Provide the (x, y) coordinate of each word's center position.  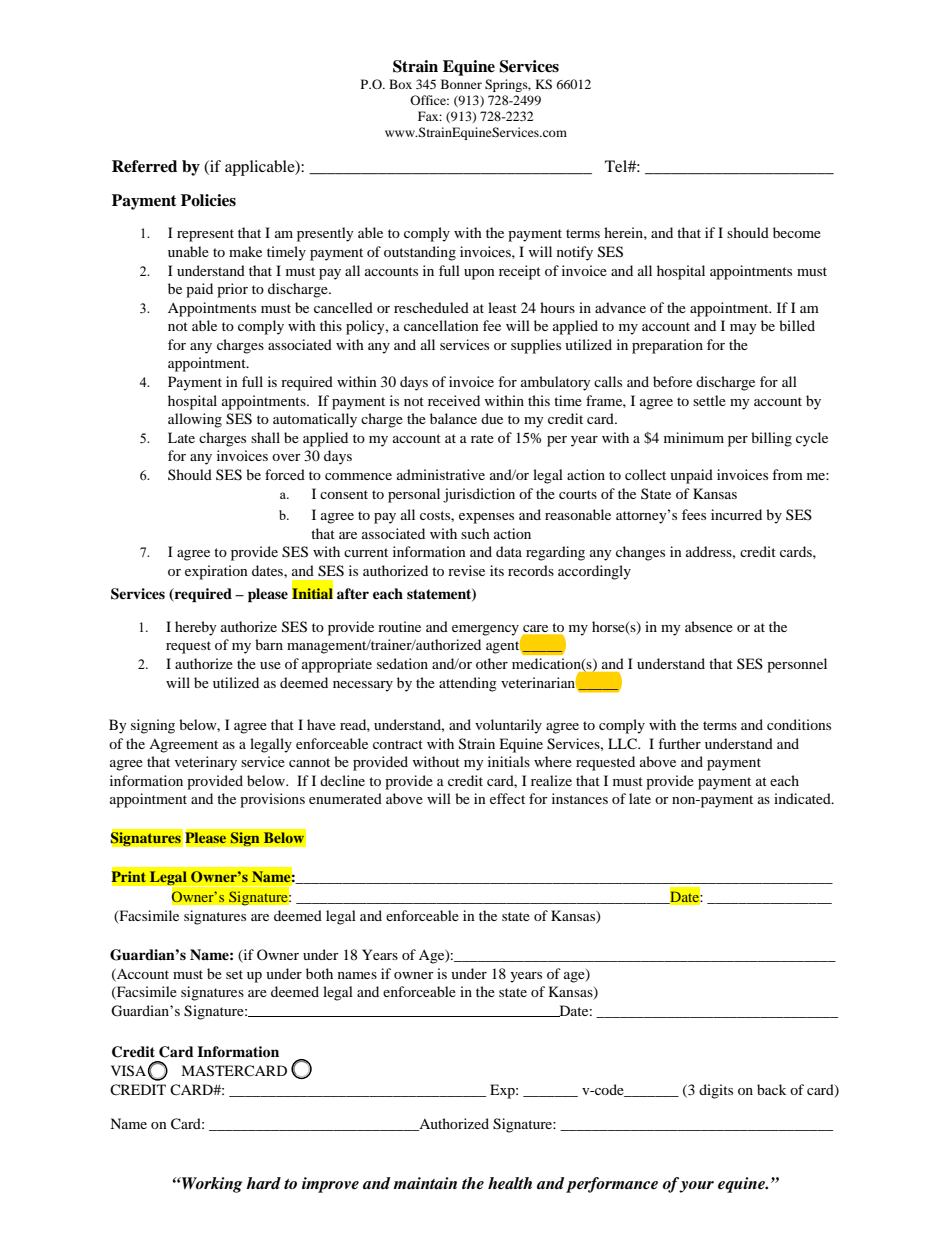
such (475, 533)
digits (716, 1091)
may (743, 329)
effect (507, 798)
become (797, 232)
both (319, 973)
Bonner (461, 84)
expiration (216, 572)
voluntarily (508, 726)
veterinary (206, 763)
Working (211, 1185)
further (679, 743)
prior (232, 290)
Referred (144, 166)
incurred (736, 514)
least (502, 307)
